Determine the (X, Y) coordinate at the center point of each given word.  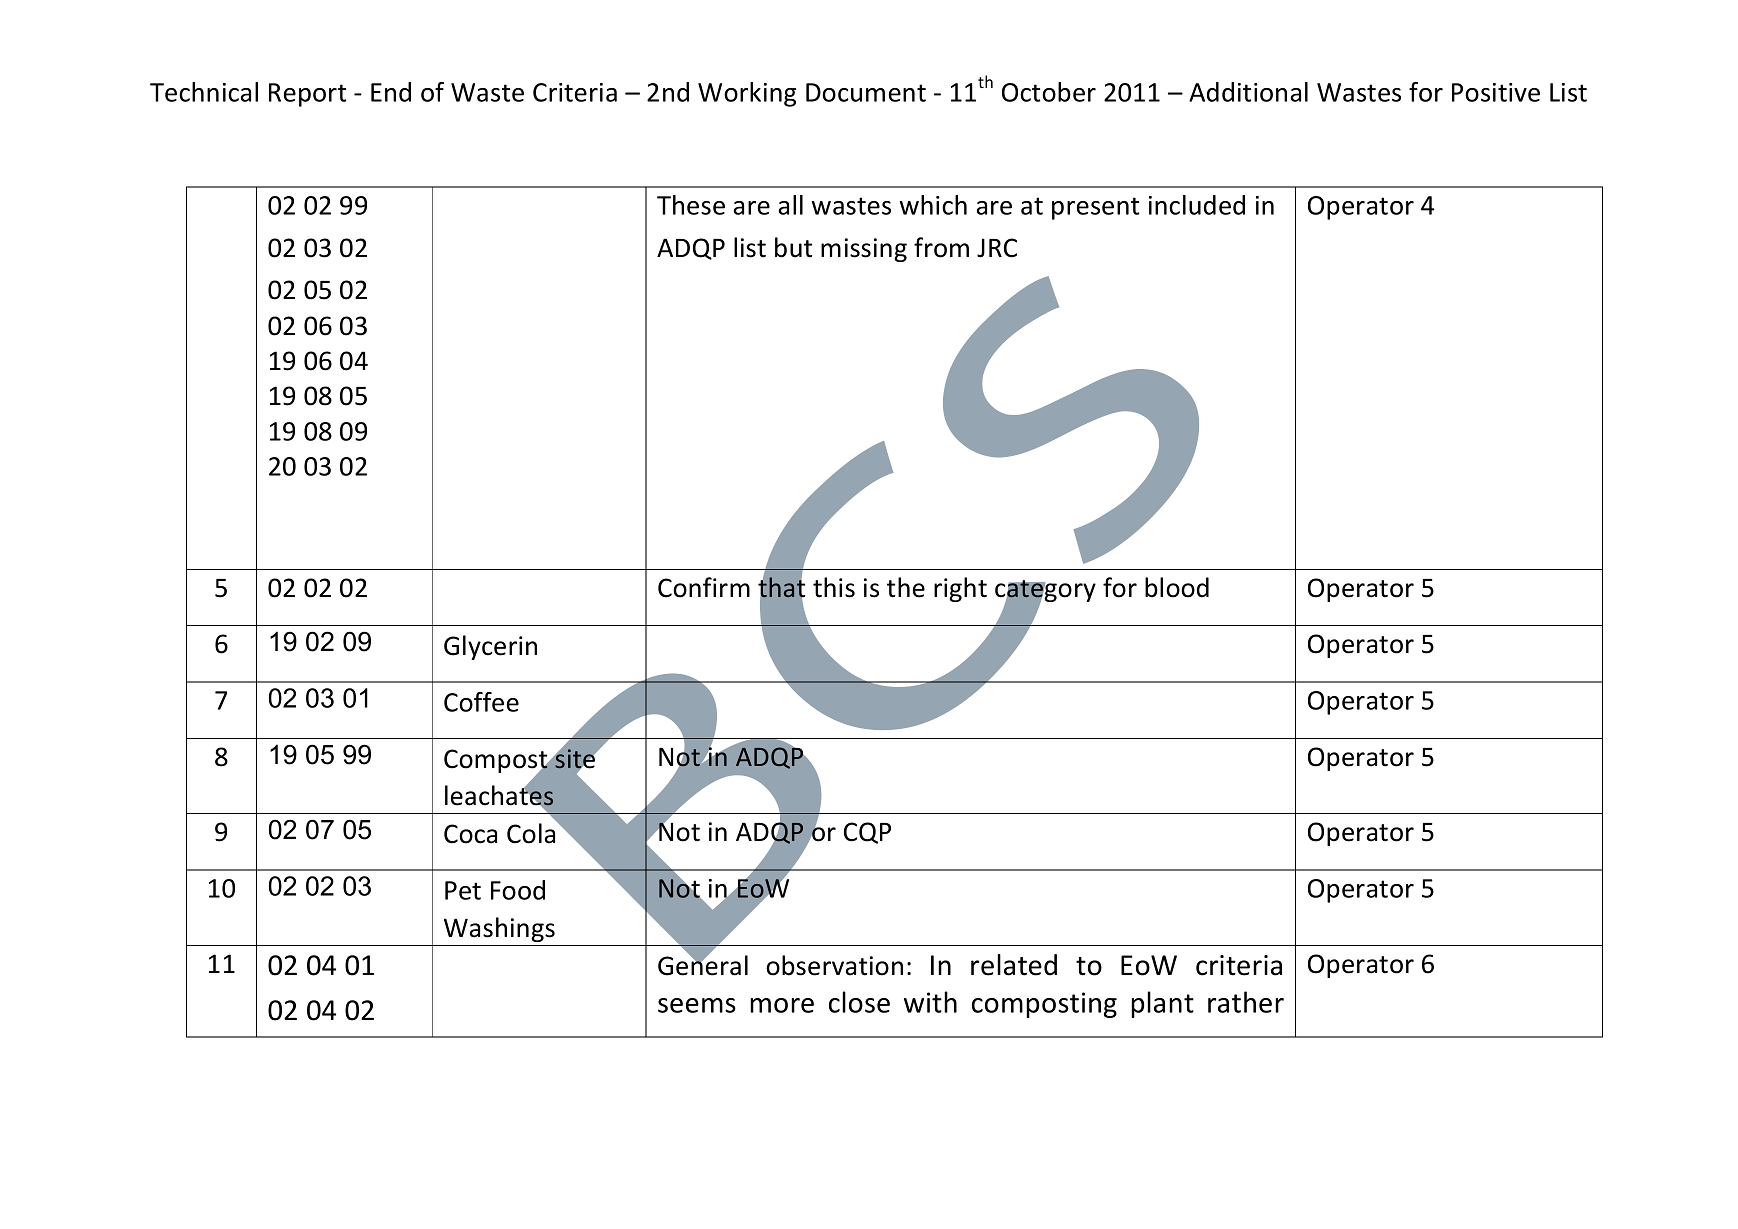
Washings (499, 929)
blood (1177, 587)
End (391, 92)
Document (866, 92)
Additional (1248, 92)
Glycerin (490, 647)
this (834, 587)
